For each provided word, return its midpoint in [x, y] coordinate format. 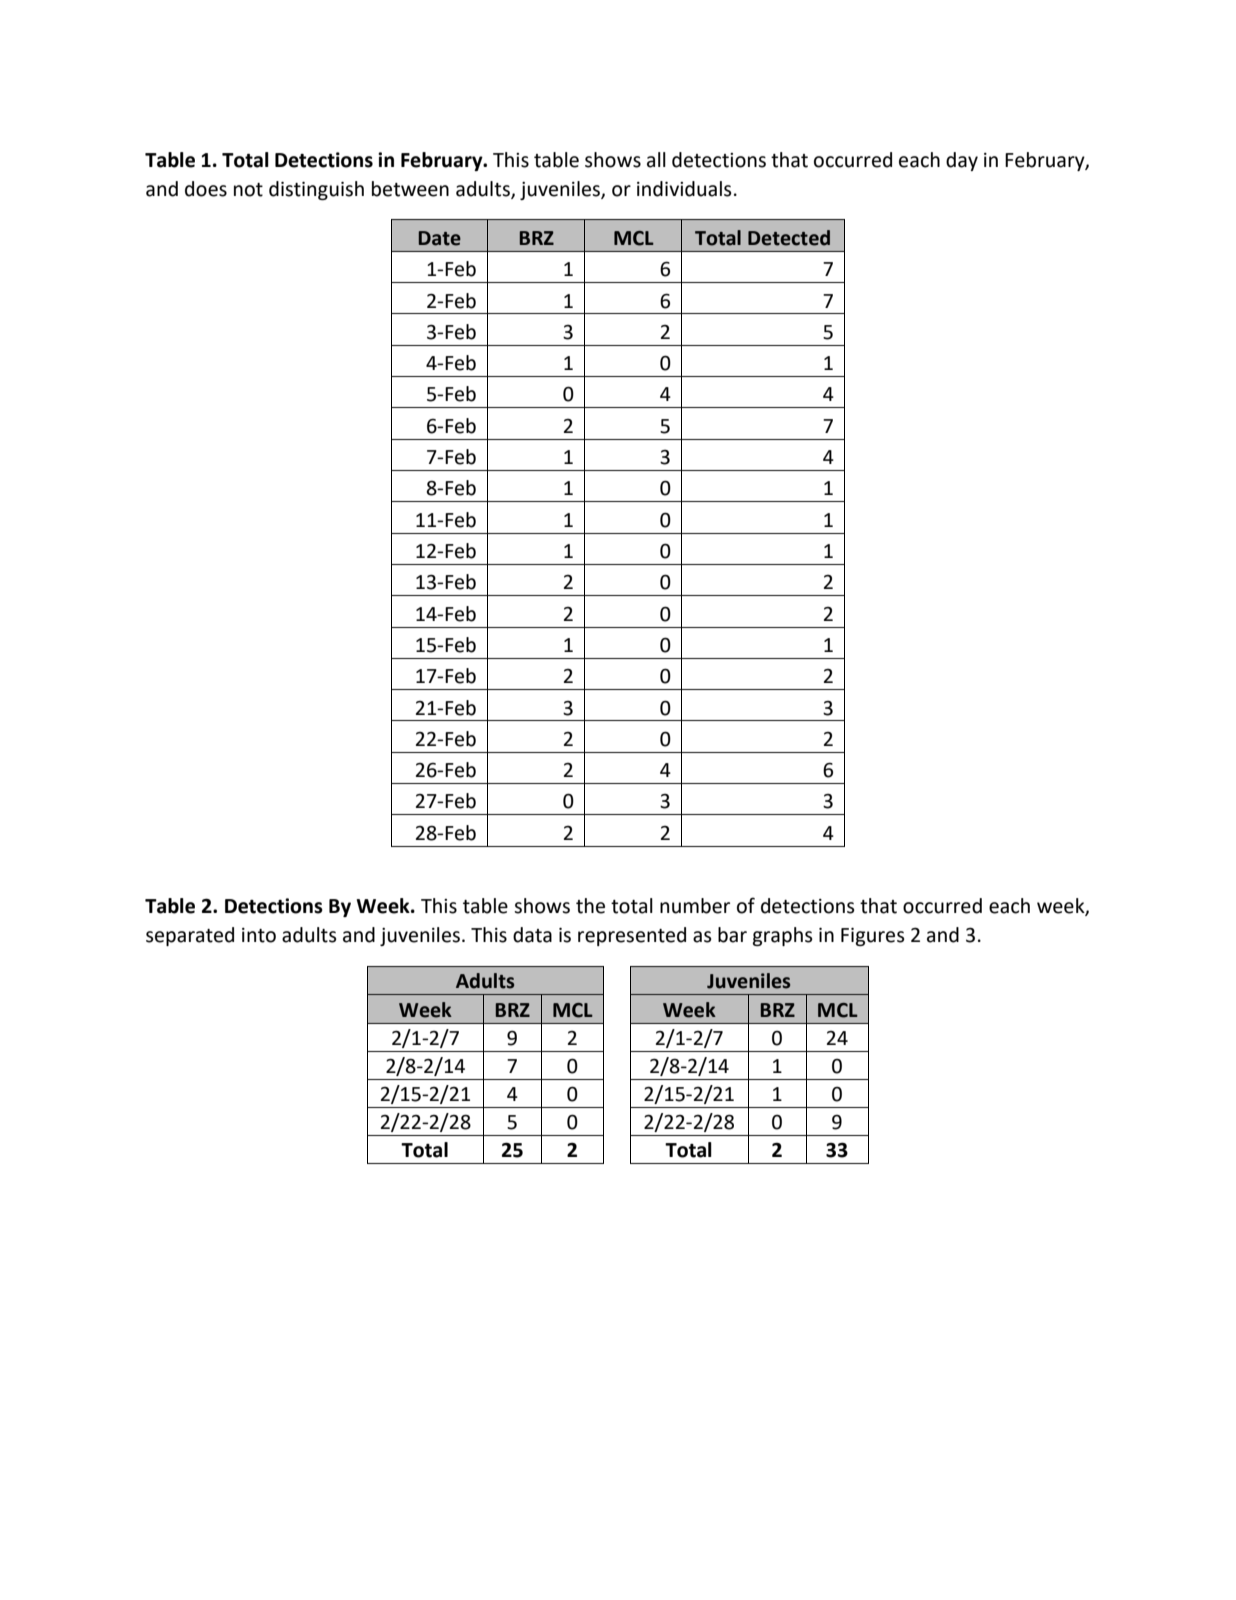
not [248, 190]
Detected [789, 238]
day [962, 161]
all [656, 160]
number [695, 906]
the [590, 906]
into [259, 935]
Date [440, 238]
